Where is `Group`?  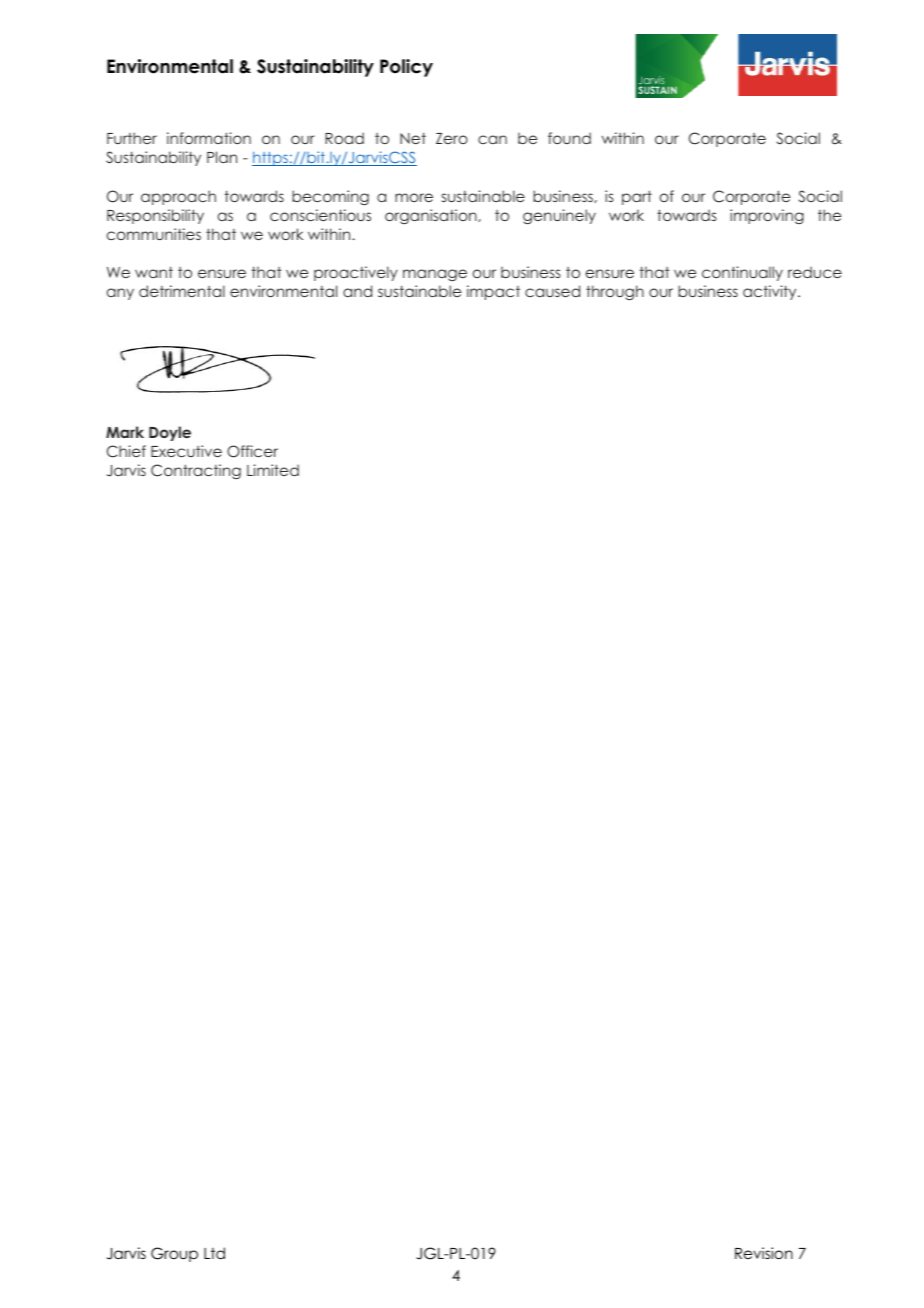 Group is located at coordinates (174, 1254).
